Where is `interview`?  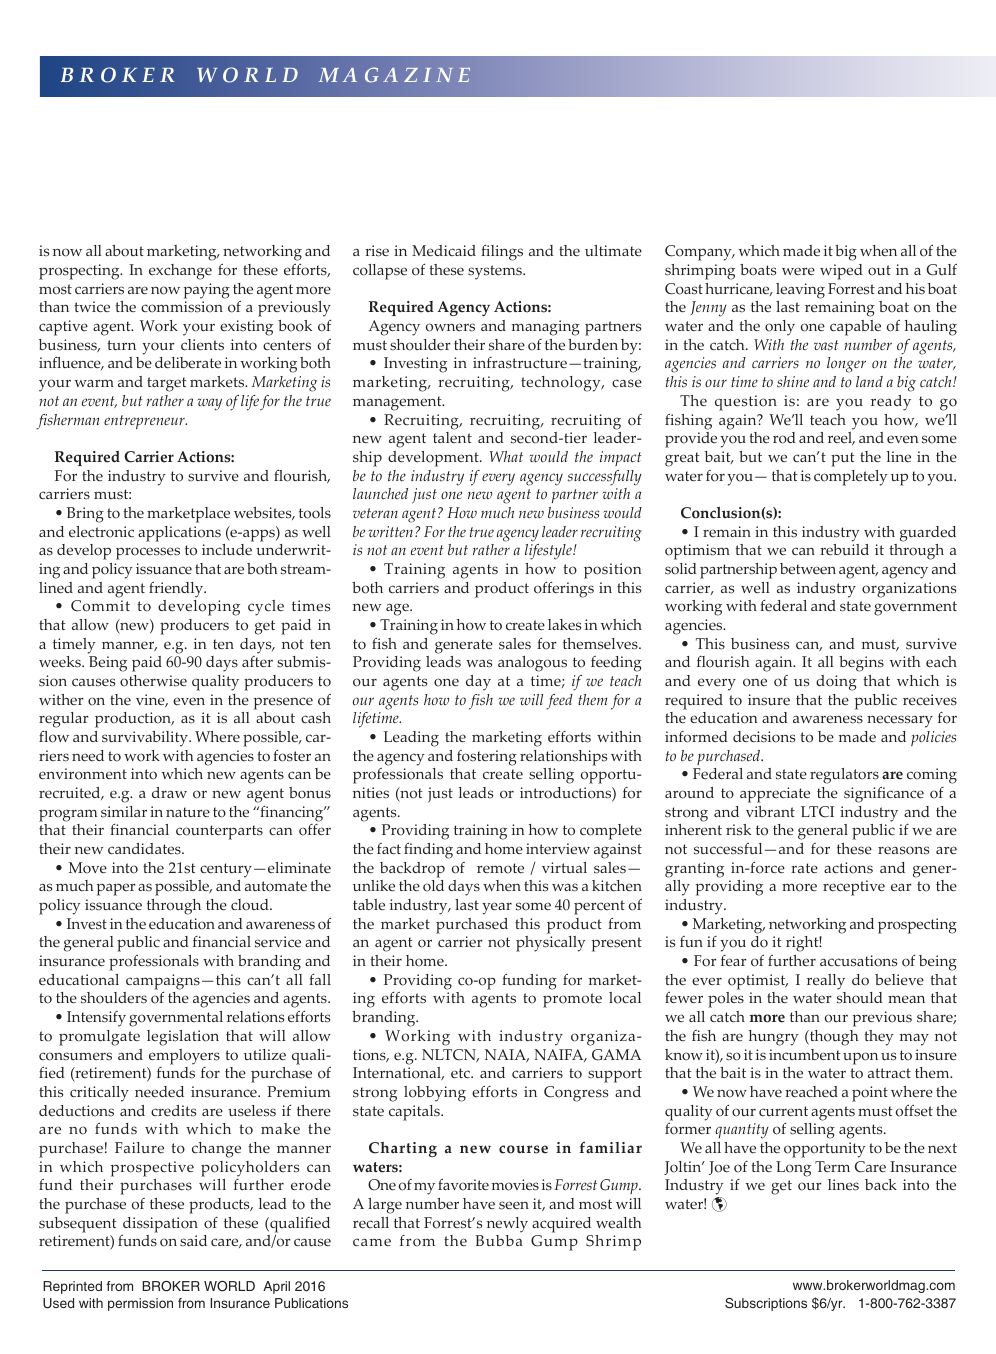 interview is located at coordinates (558, 848).
